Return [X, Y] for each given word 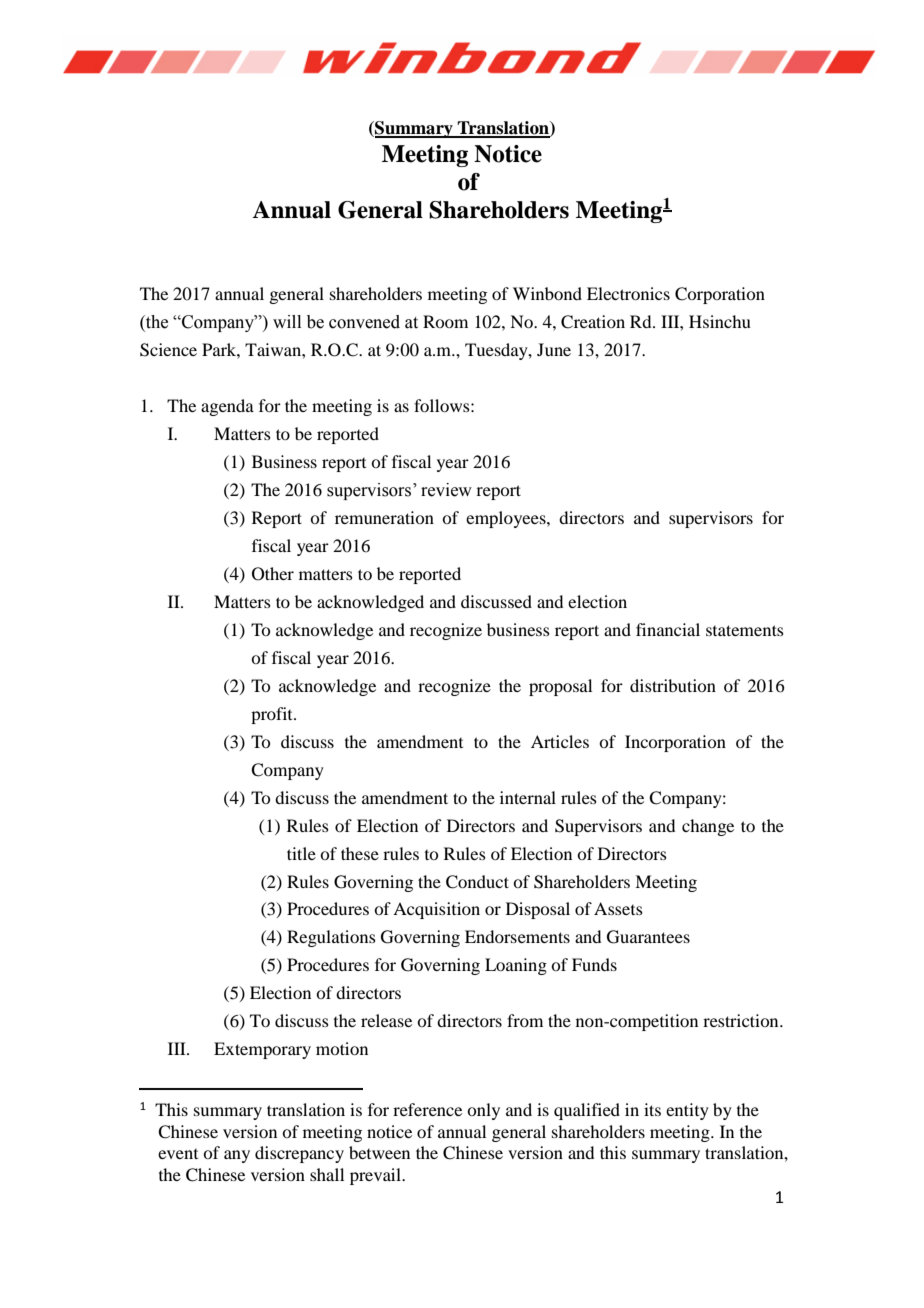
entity [687, 1111]
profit [273, 715]
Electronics [628, 293]
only [483, 1111]
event [178, 1154]
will [287, 321]
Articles [560, 741]
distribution [673, 685]
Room [445, 321]
